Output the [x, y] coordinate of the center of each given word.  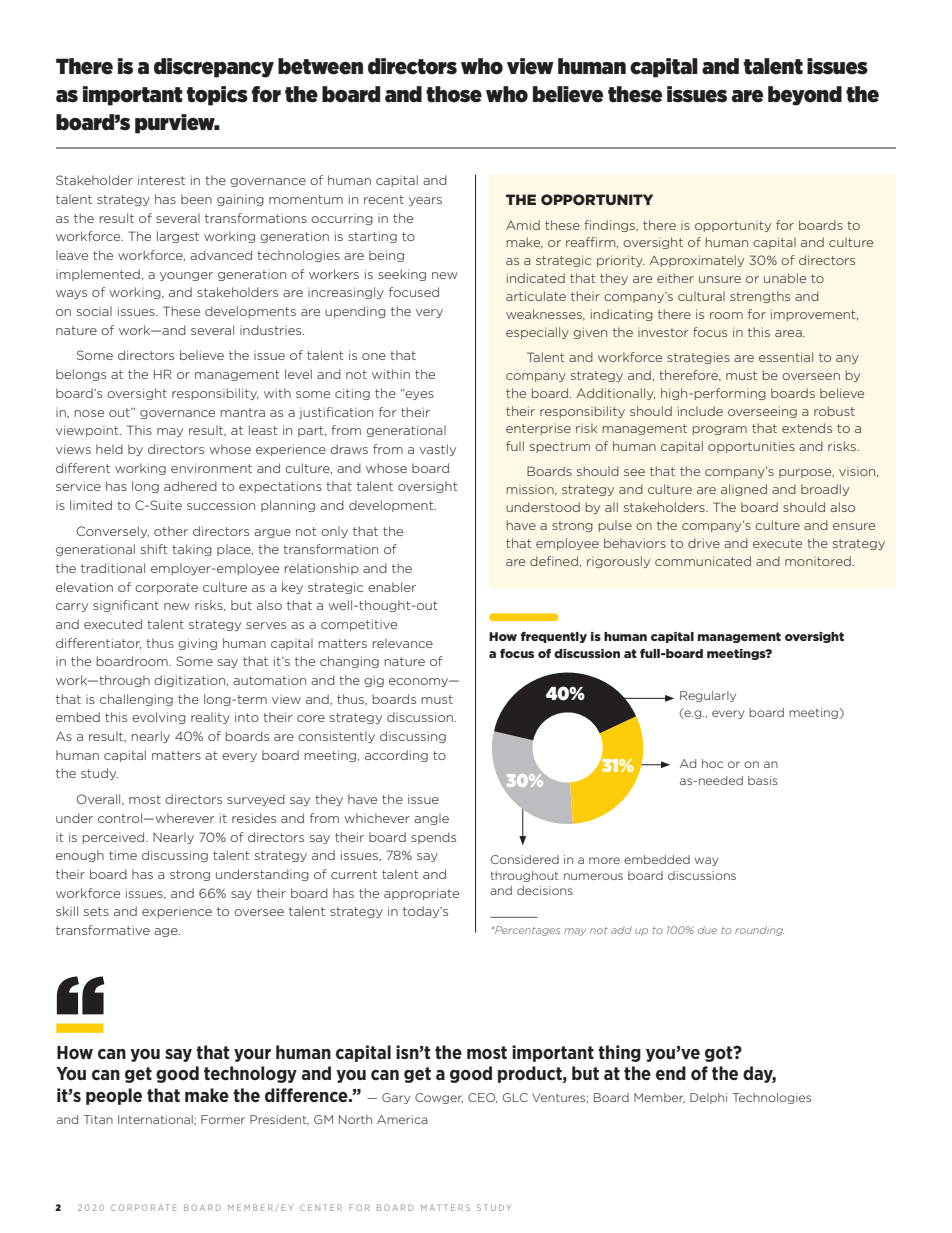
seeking [402, 275]
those [454, 94]
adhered [190, 486]
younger [186, 276]
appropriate [421, 894]
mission [531, 491]
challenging [136, 700]
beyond [805, 96]
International [156, 1119]
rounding [759, 931]
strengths [760, 297]
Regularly [708, 696]
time [123, 855]
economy [419, 682]
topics [217, 96]
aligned [744, 490]
